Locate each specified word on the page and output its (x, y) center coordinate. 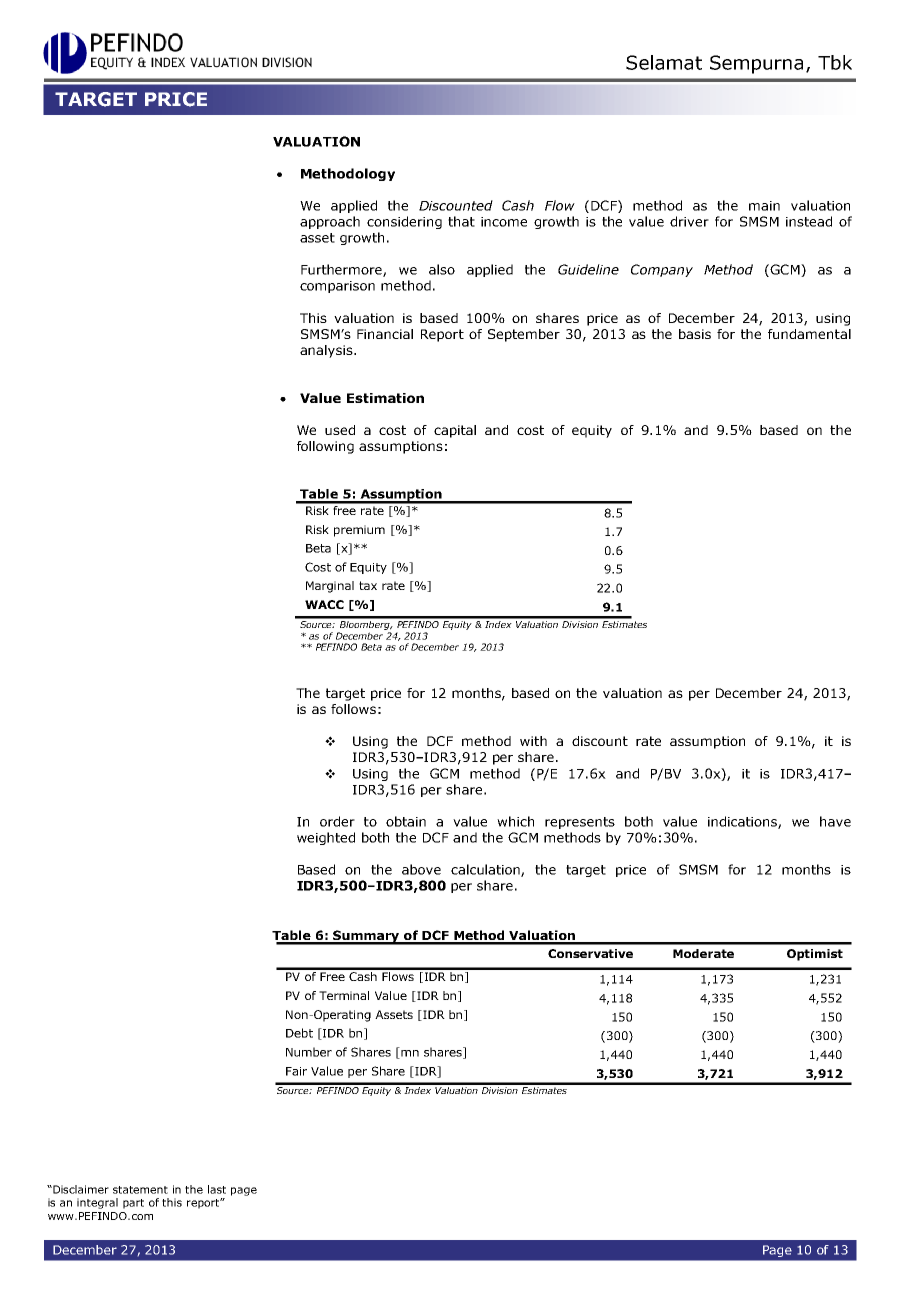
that (461, 221)
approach (330, 222)
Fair (296, 1071)
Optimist (815, 955)
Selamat (664, 62)
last (217, 1189)
